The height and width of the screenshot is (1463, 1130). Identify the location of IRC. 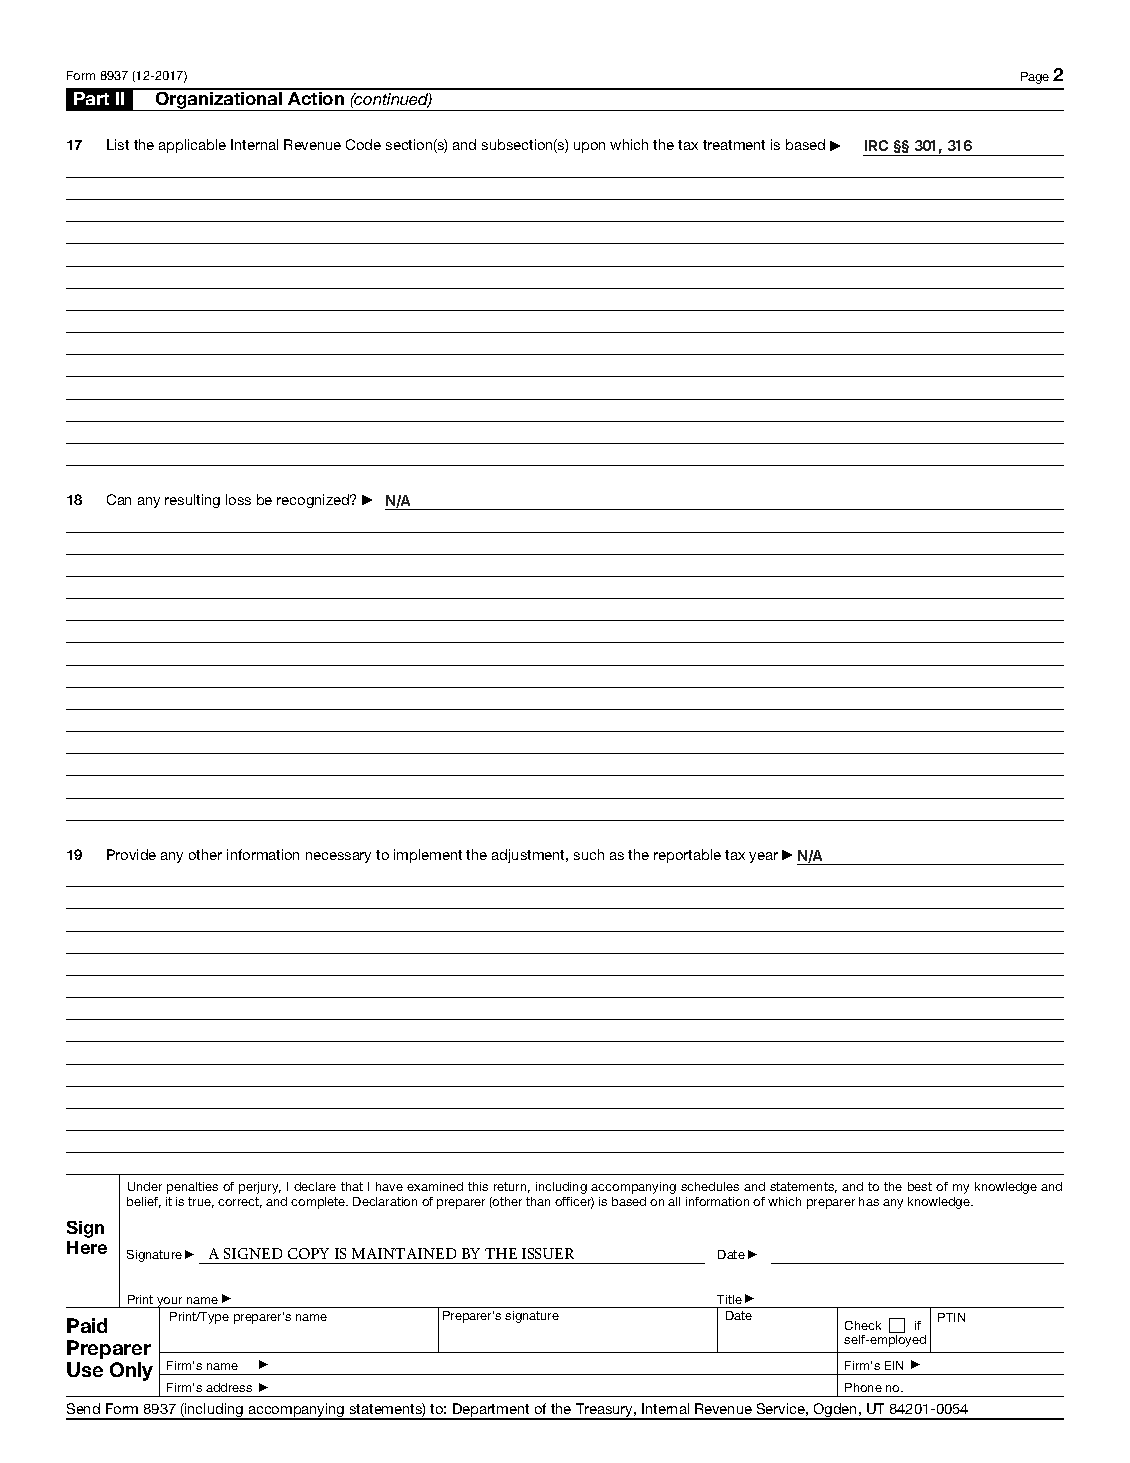
(876, 145).
